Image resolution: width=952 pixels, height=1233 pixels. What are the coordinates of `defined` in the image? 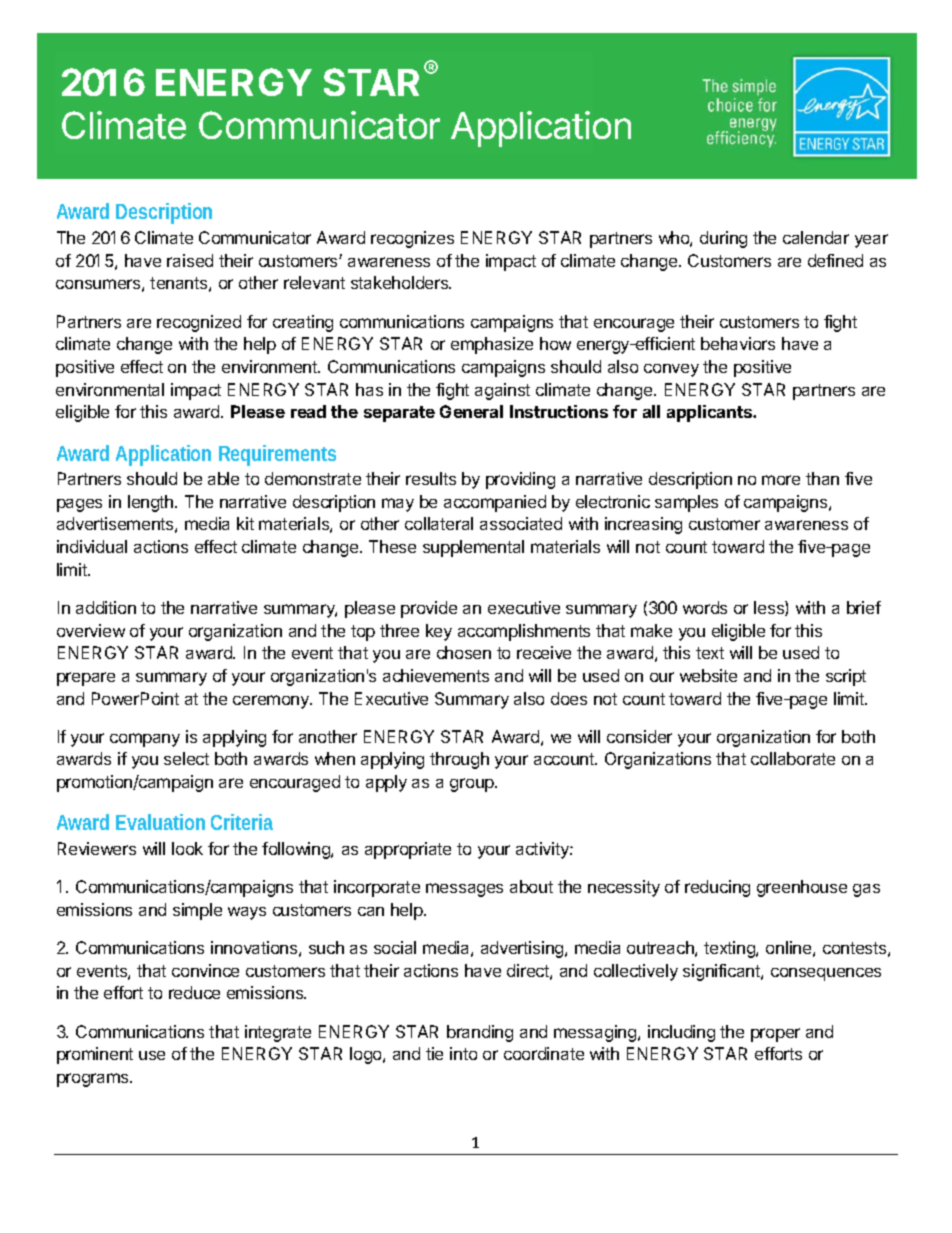 It's located at (835, 260).
